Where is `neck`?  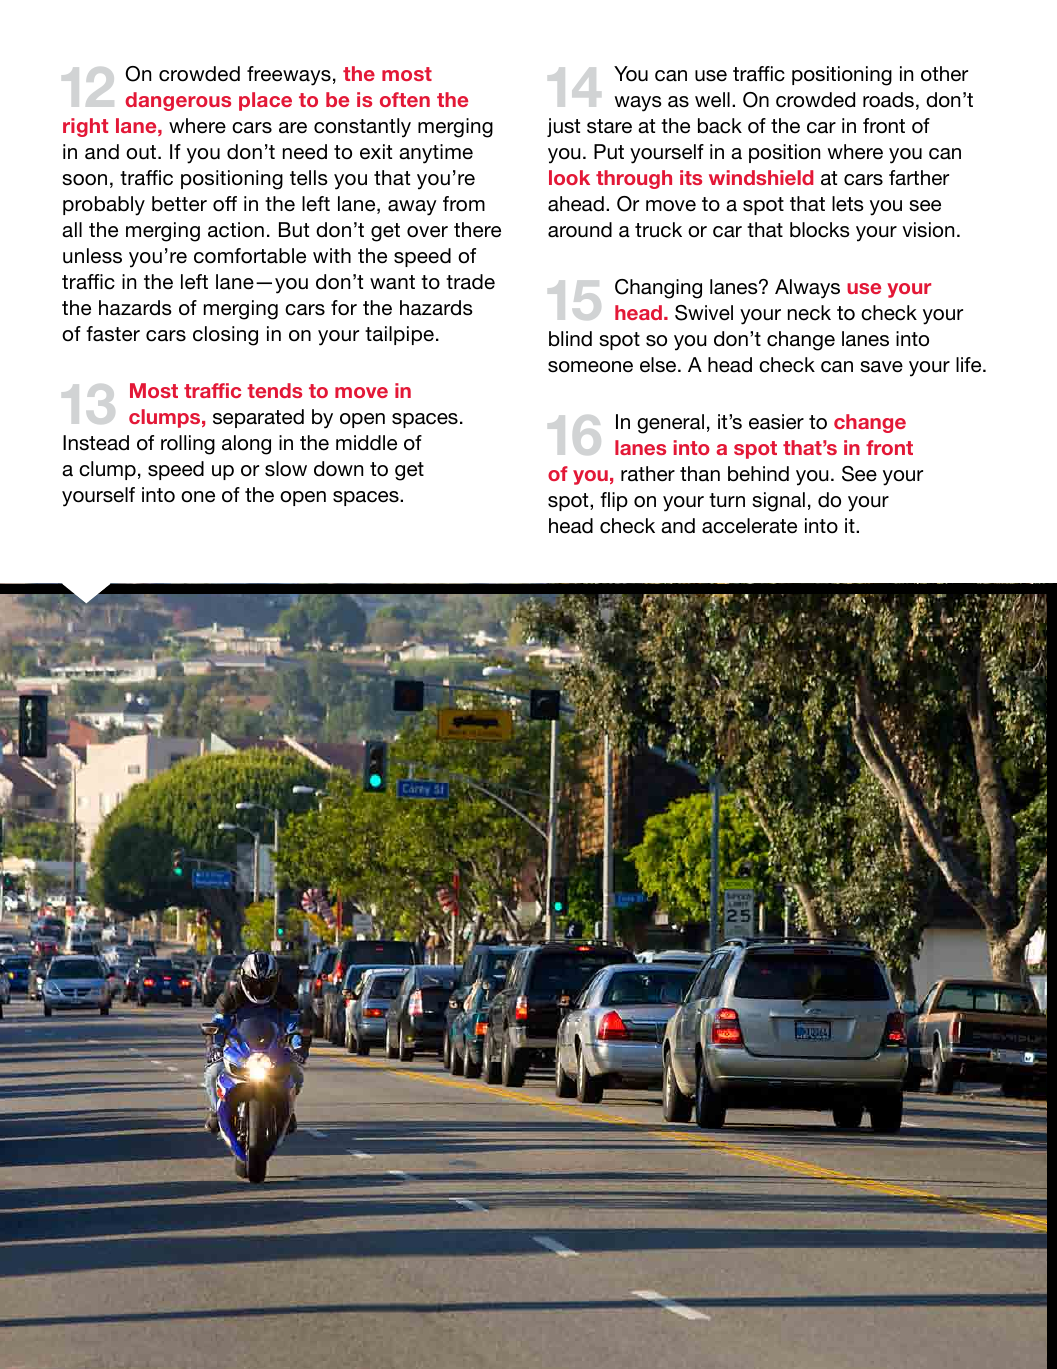
neck is located at coordinates (809, 313).
